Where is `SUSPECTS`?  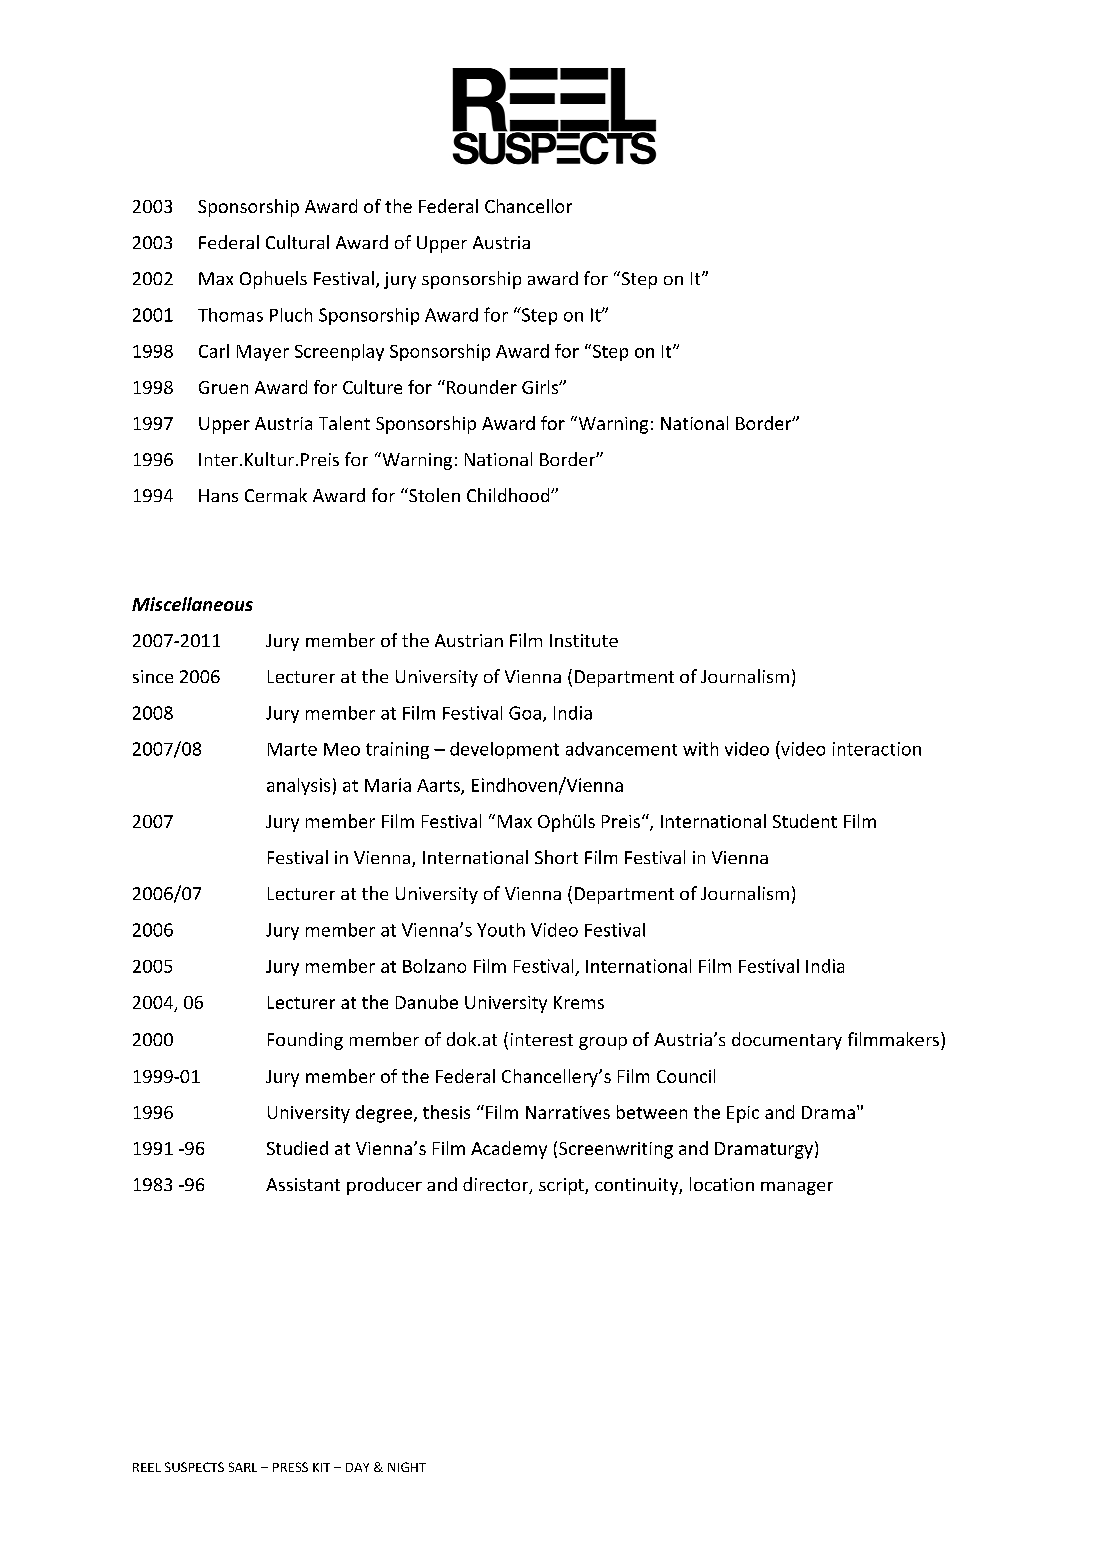
SUSPECTS is located at coordinates (194, 1467).
